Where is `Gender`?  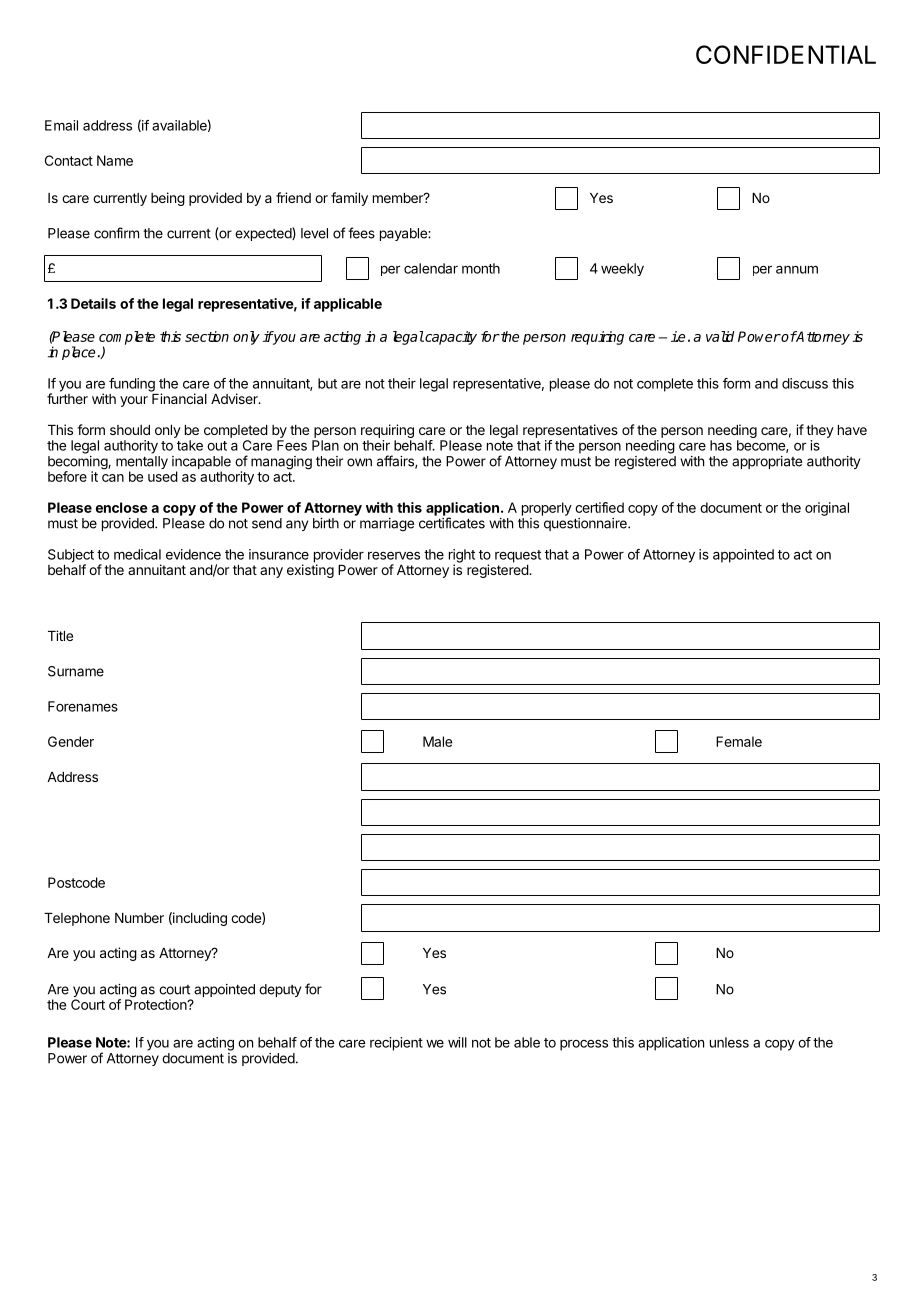
Gender is located at coordinates (71, 741).
